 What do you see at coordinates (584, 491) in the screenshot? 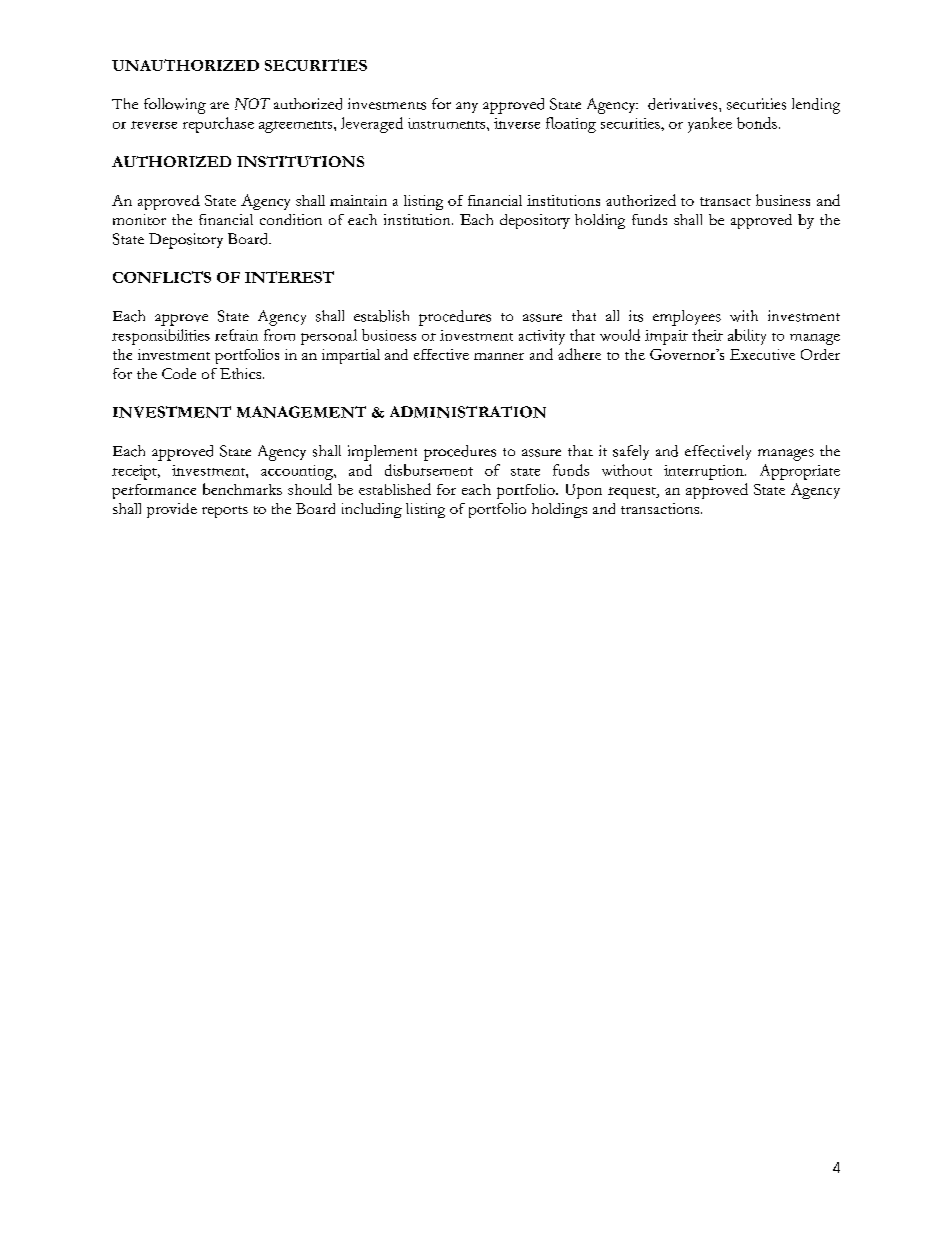
I see `Upon` at bounding box center [584, 491].
